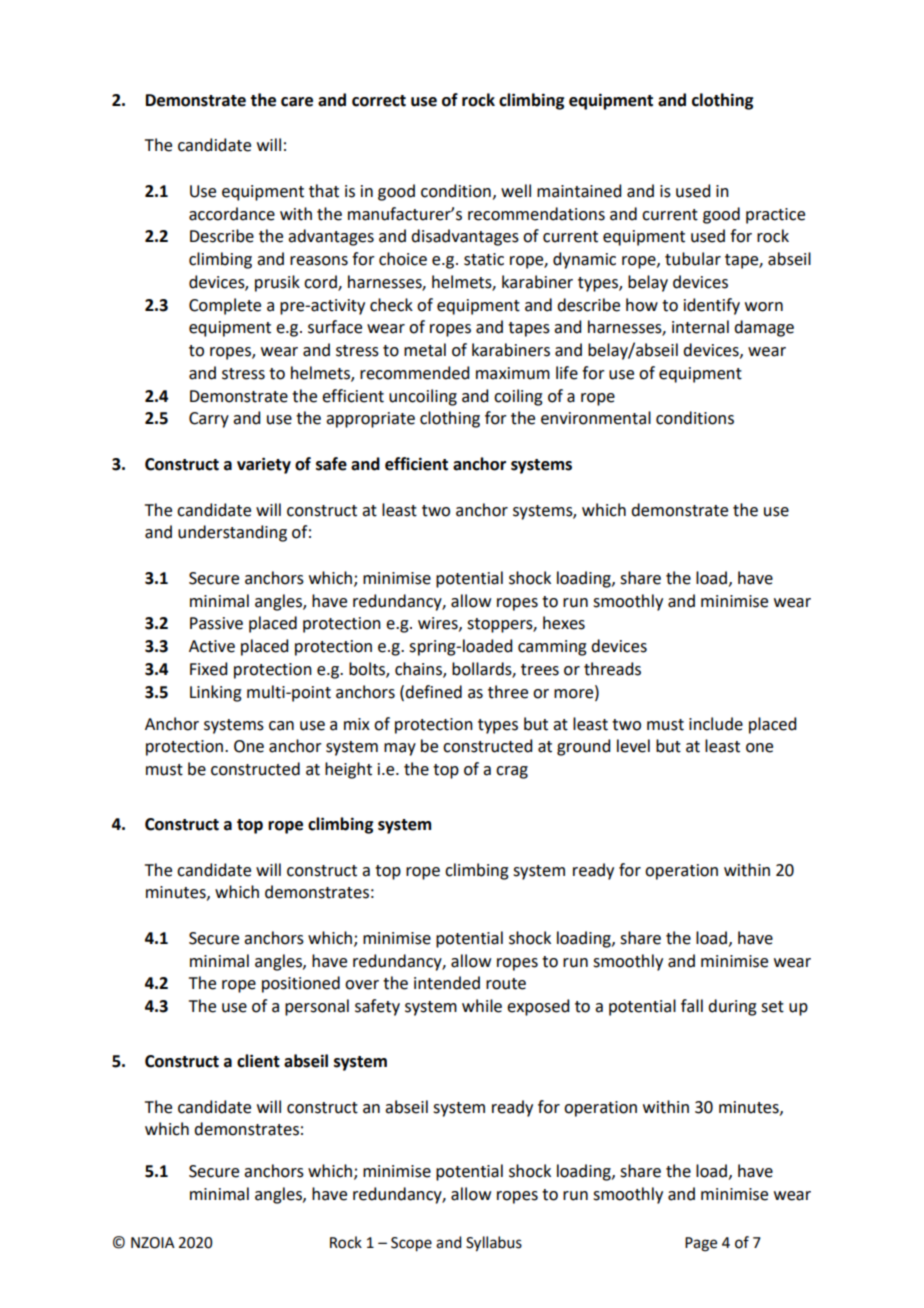 This screenshot has height=1308, width=924. What do you see at coordinates (596, 418) in the screenshot?
I see `environmental` at bounding box center [596, 418].
